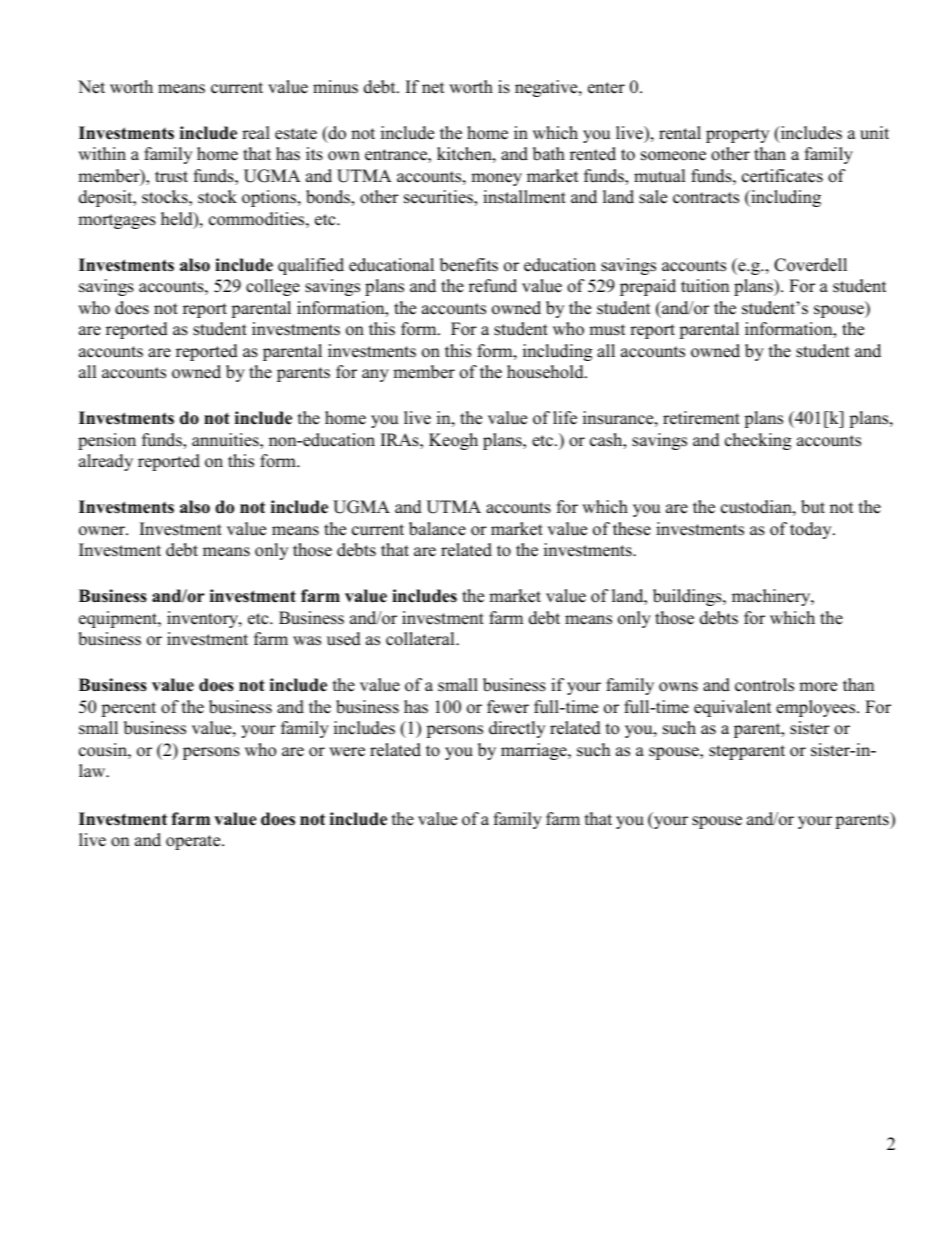 The width and height of the screenshot is (952, 1233). Describe the element at coordinates (547, 88) in the screenshot. I see `negative` at that location.
